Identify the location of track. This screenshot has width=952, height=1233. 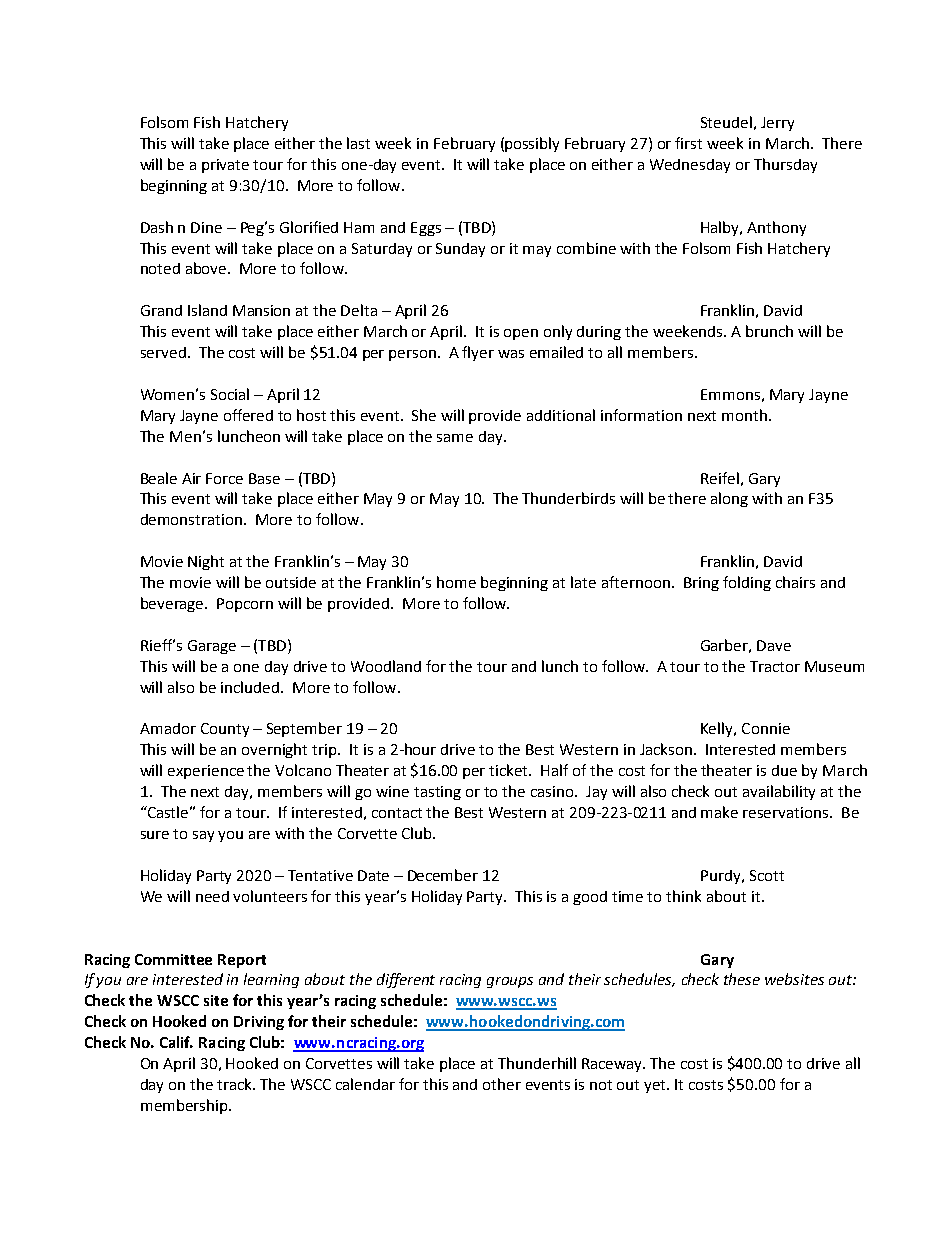
(236, 1084).
